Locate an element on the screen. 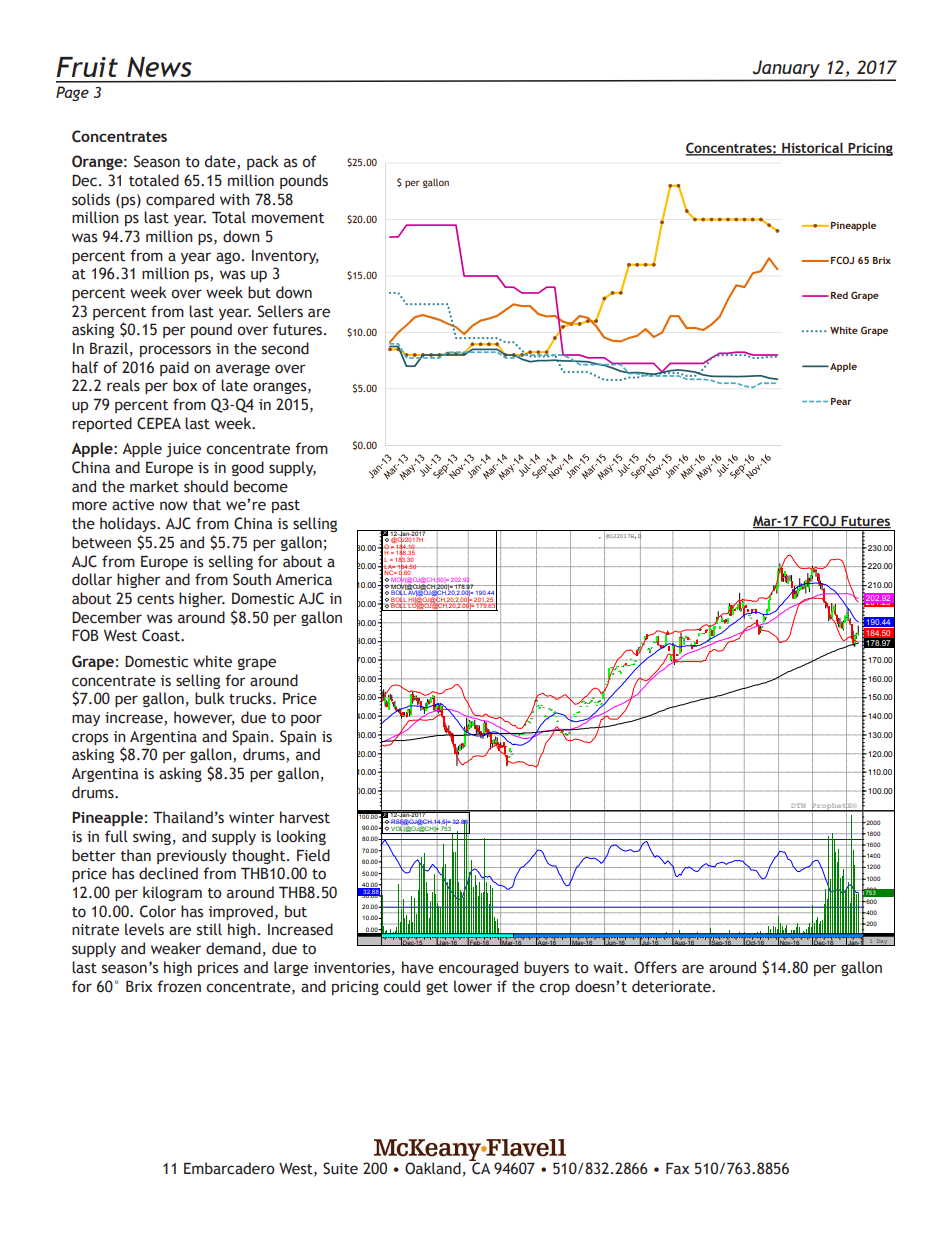 This screenshot has height=1233, width=952. Fax is located at coordinates (677, 1168).
